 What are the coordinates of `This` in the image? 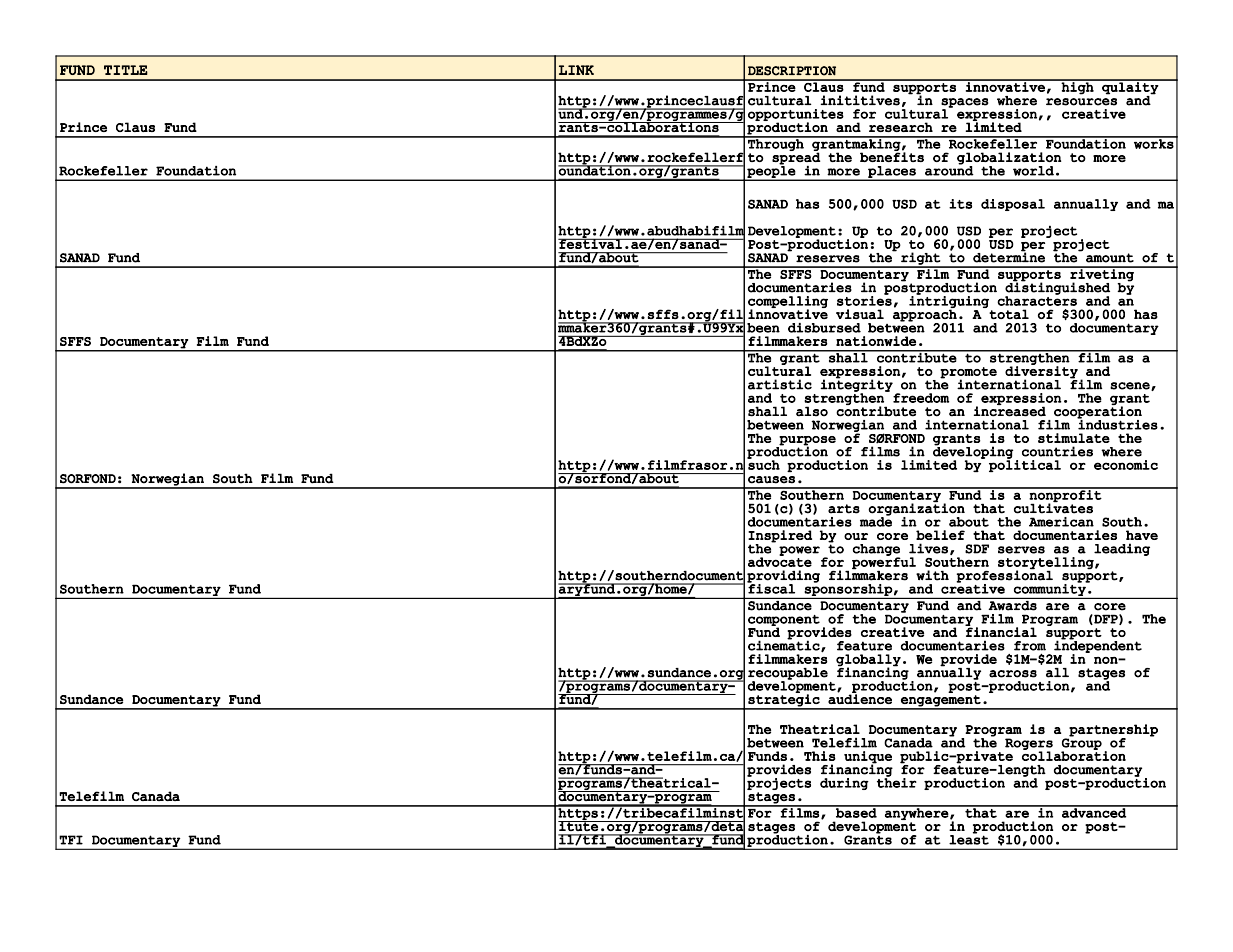 It's located at (820, 756).
